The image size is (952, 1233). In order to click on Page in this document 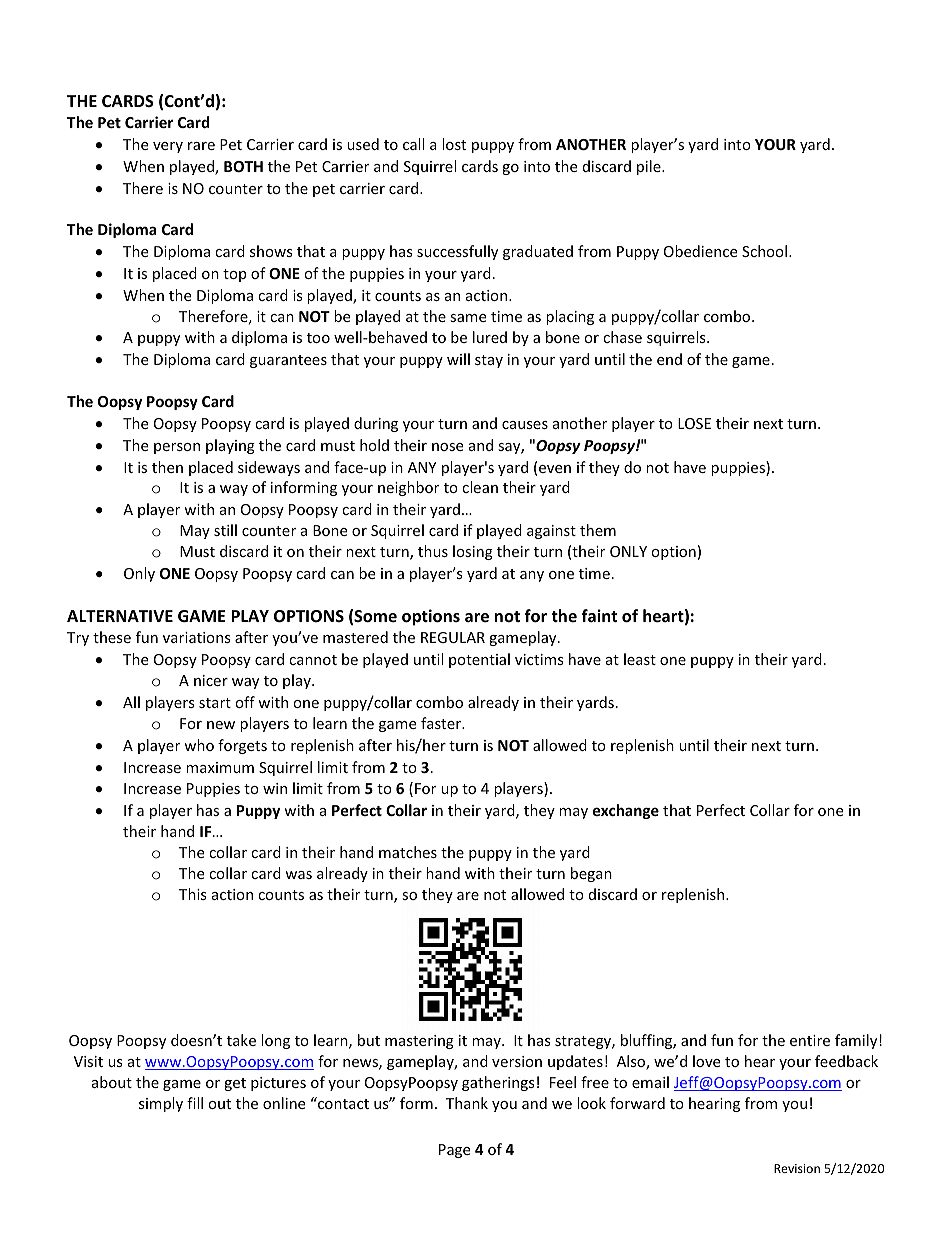, I will do `click(454, 1151)`.
